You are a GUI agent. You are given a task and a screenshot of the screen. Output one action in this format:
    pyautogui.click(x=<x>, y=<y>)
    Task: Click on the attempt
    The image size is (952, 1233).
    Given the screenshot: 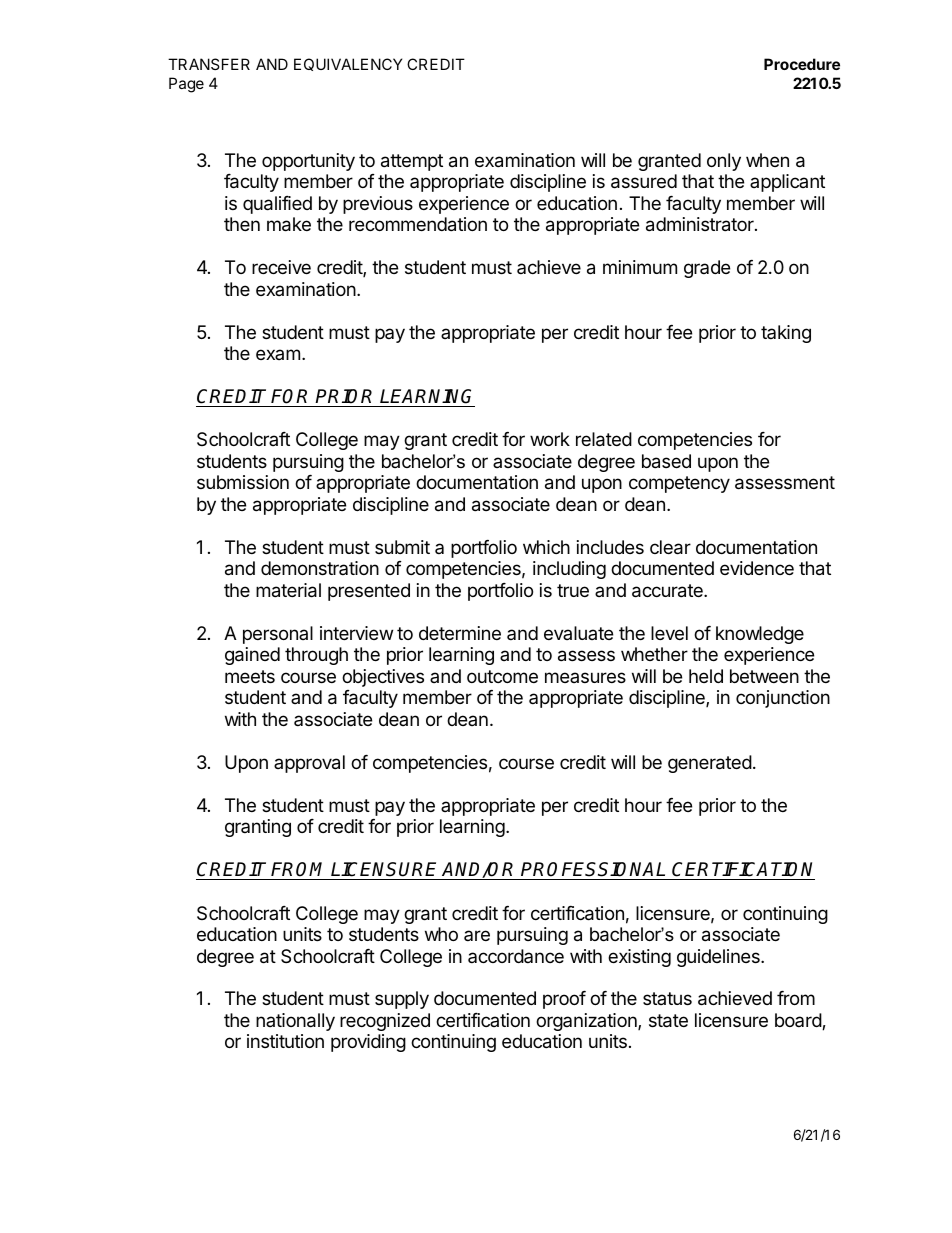 What is the action you would take?
    pyautogui.click(x=412, y=162)
